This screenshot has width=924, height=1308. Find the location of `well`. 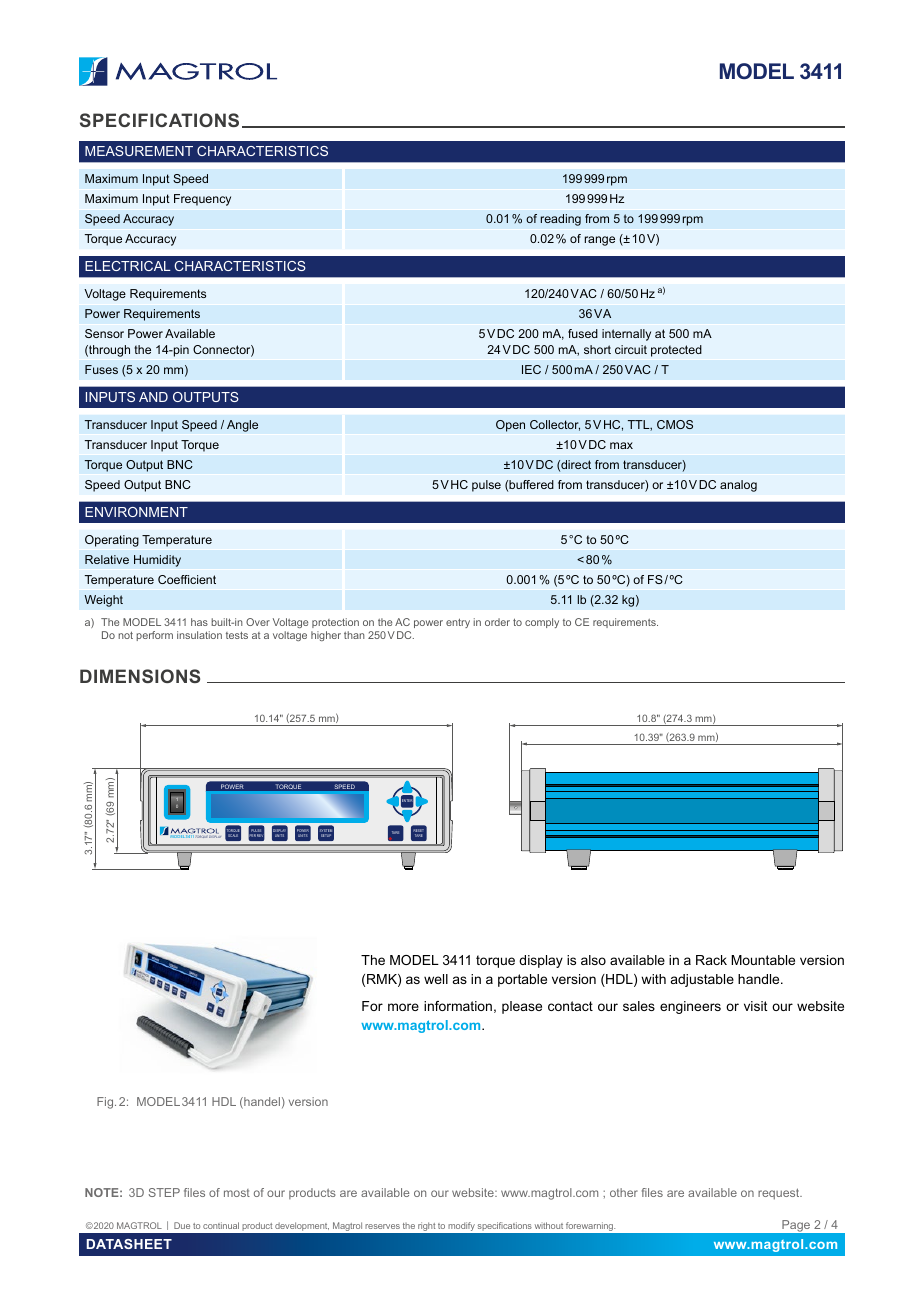

well is located at coordinates (436, 979).
